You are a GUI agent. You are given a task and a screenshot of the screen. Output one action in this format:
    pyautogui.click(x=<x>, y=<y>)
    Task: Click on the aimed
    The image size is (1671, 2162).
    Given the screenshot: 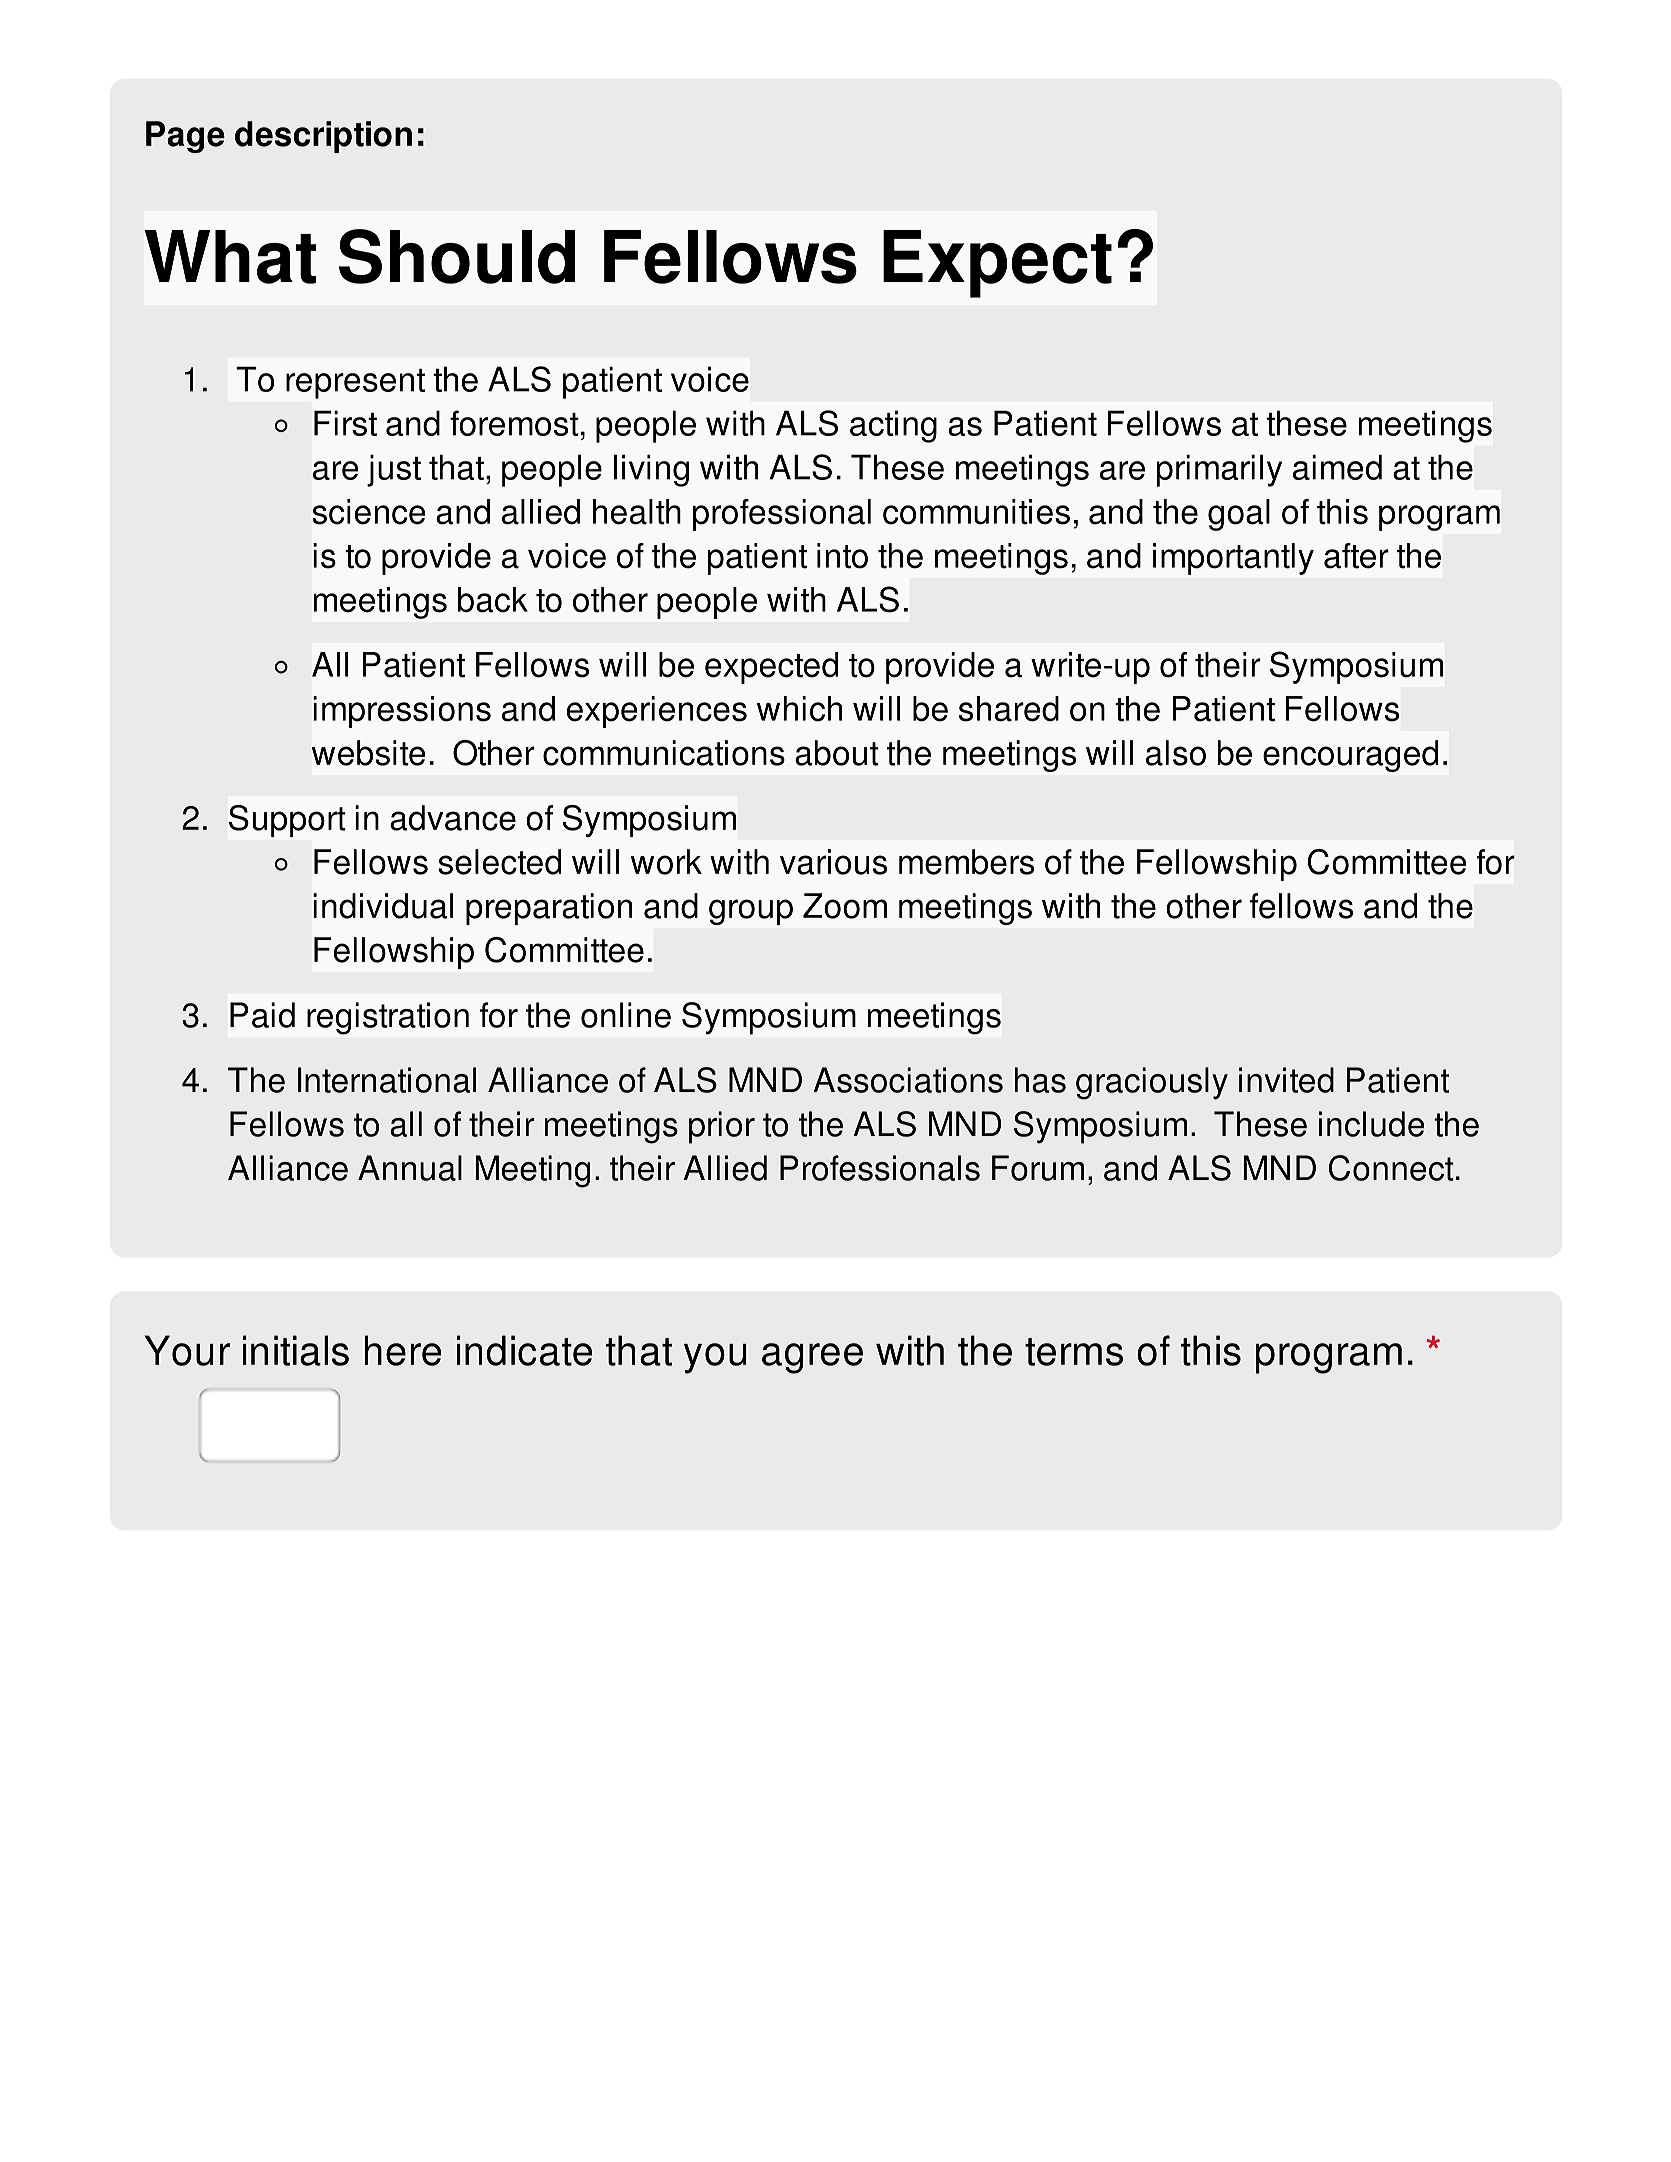 What is the action you would take?
    pyautogui.click(x=1337, y=467)
